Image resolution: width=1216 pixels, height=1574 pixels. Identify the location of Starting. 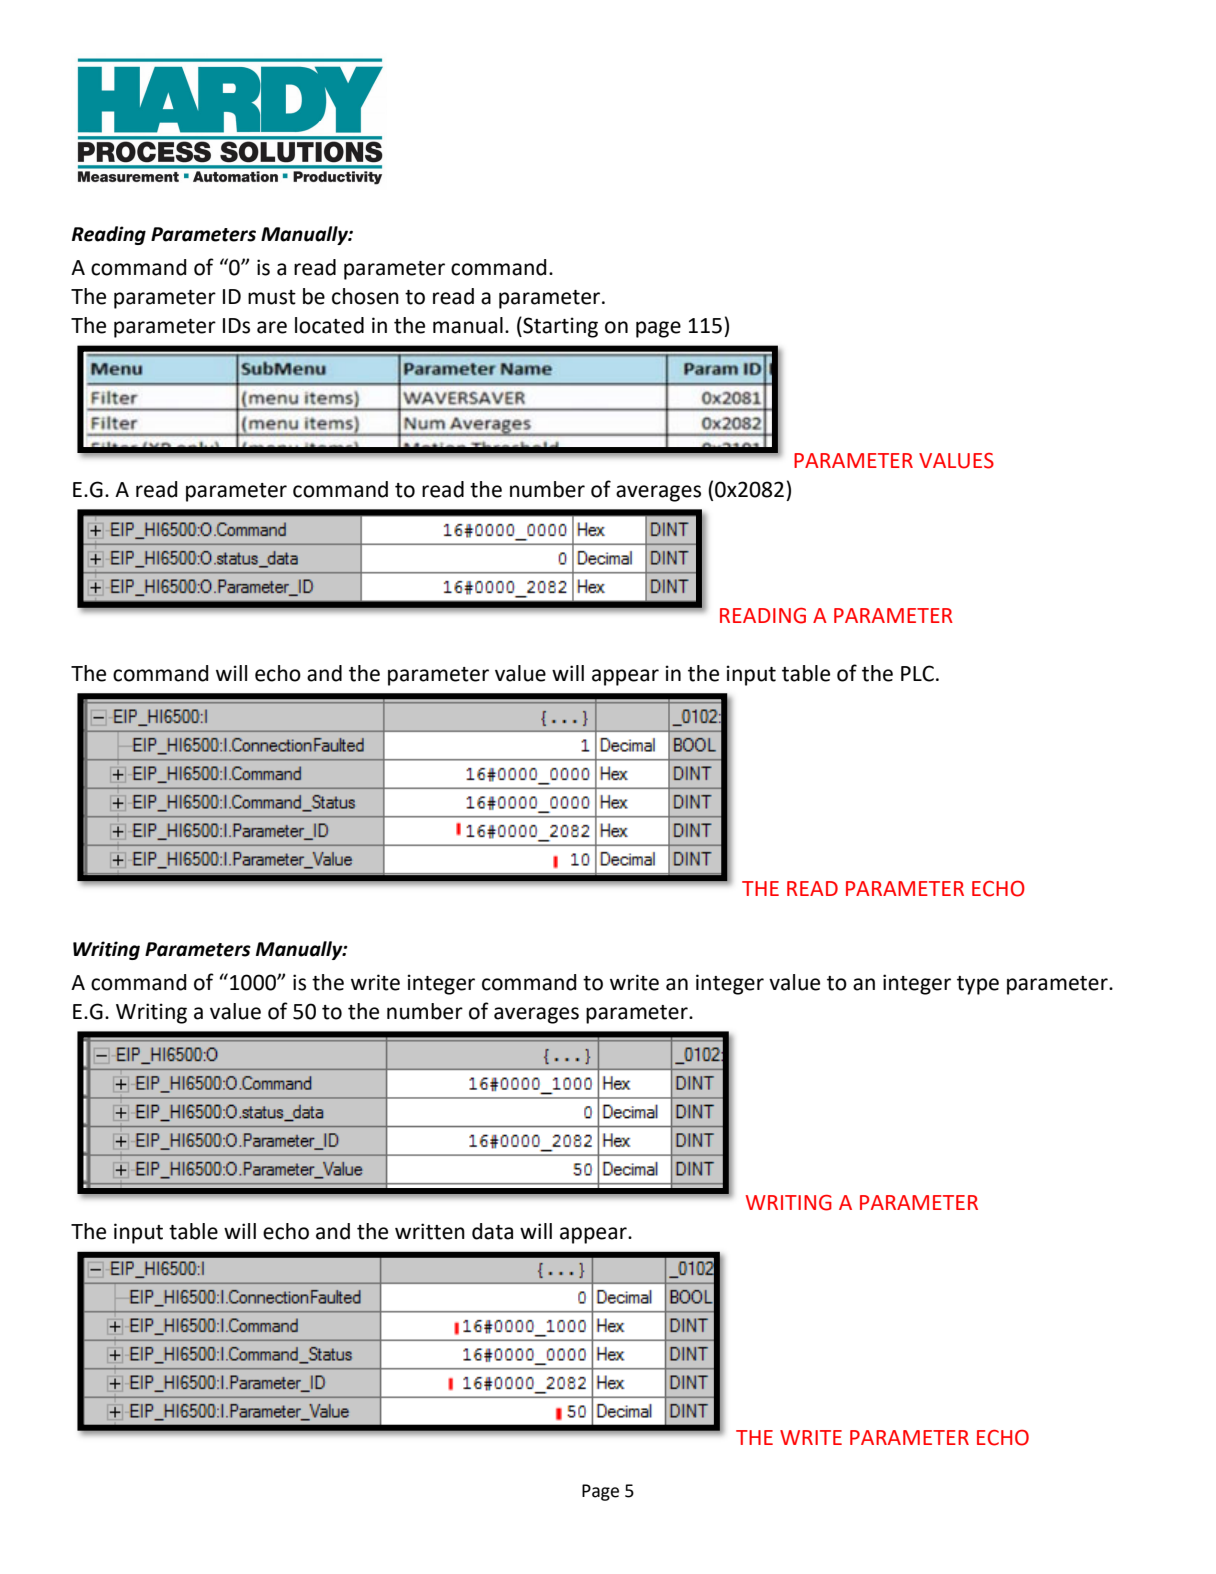
(559, 327).
